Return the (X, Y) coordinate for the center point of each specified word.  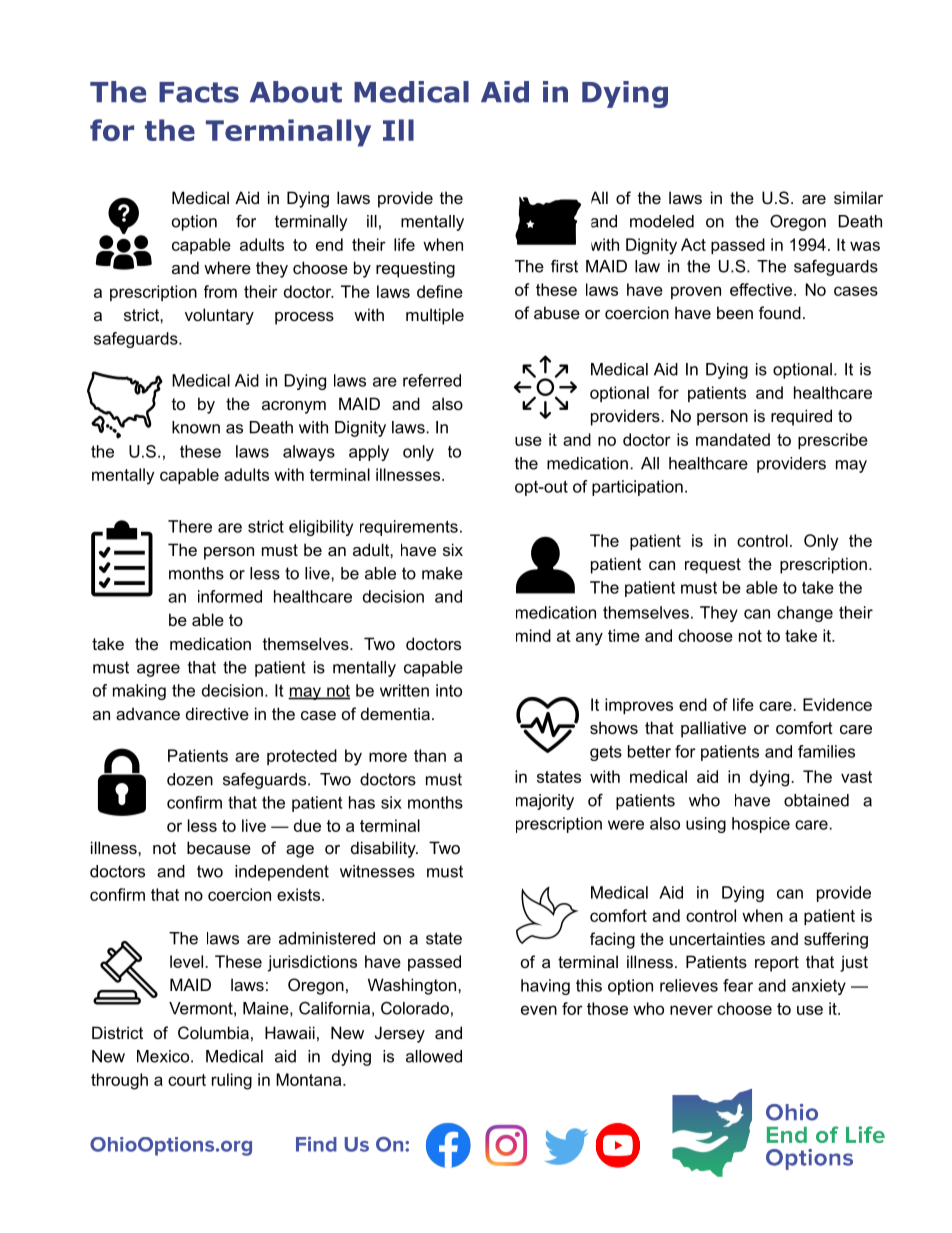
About (296, 92)
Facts (199, 92)
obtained (816, 800)
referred (432, 380)
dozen (190, 779)
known (196, 427)
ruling (232, 1081)
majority (545, 802)
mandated (733, 439)
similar (858, 197)
